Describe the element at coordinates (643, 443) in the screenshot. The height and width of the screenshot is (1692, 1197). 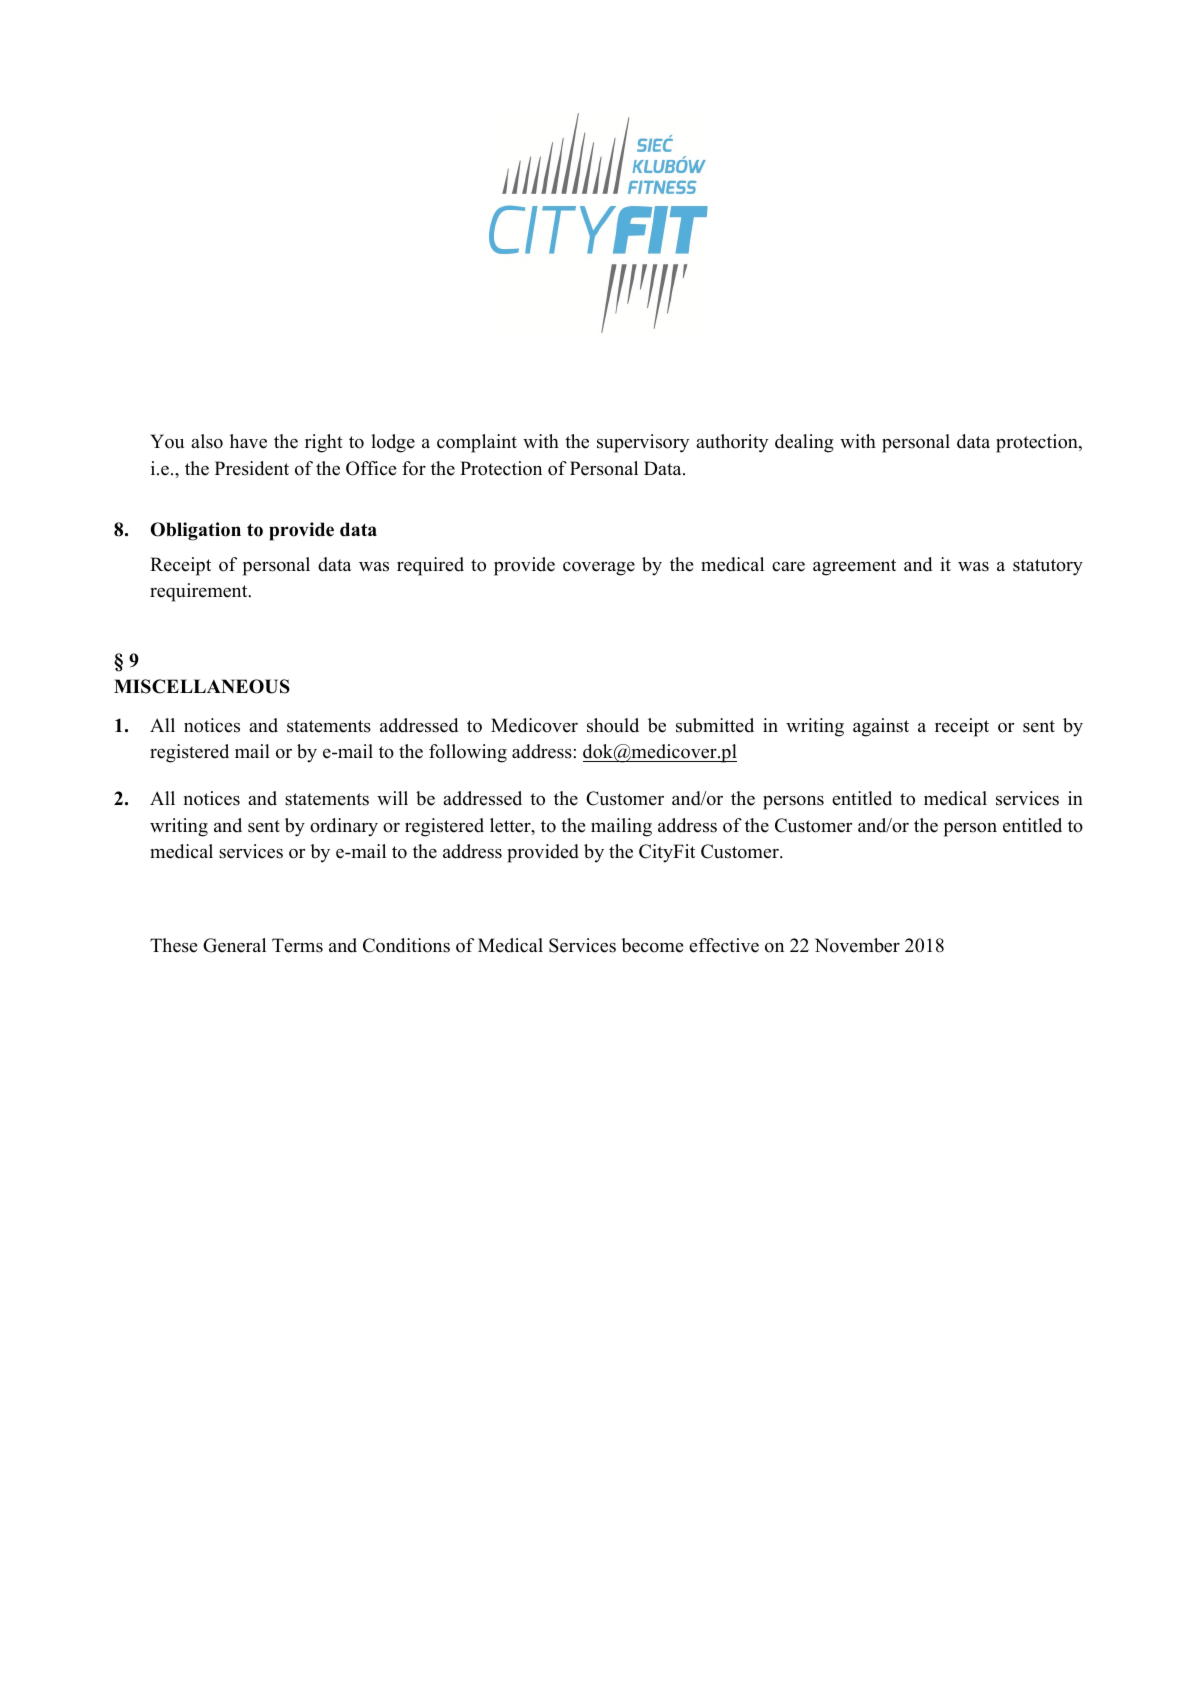
I see `supervisory` at that location.
